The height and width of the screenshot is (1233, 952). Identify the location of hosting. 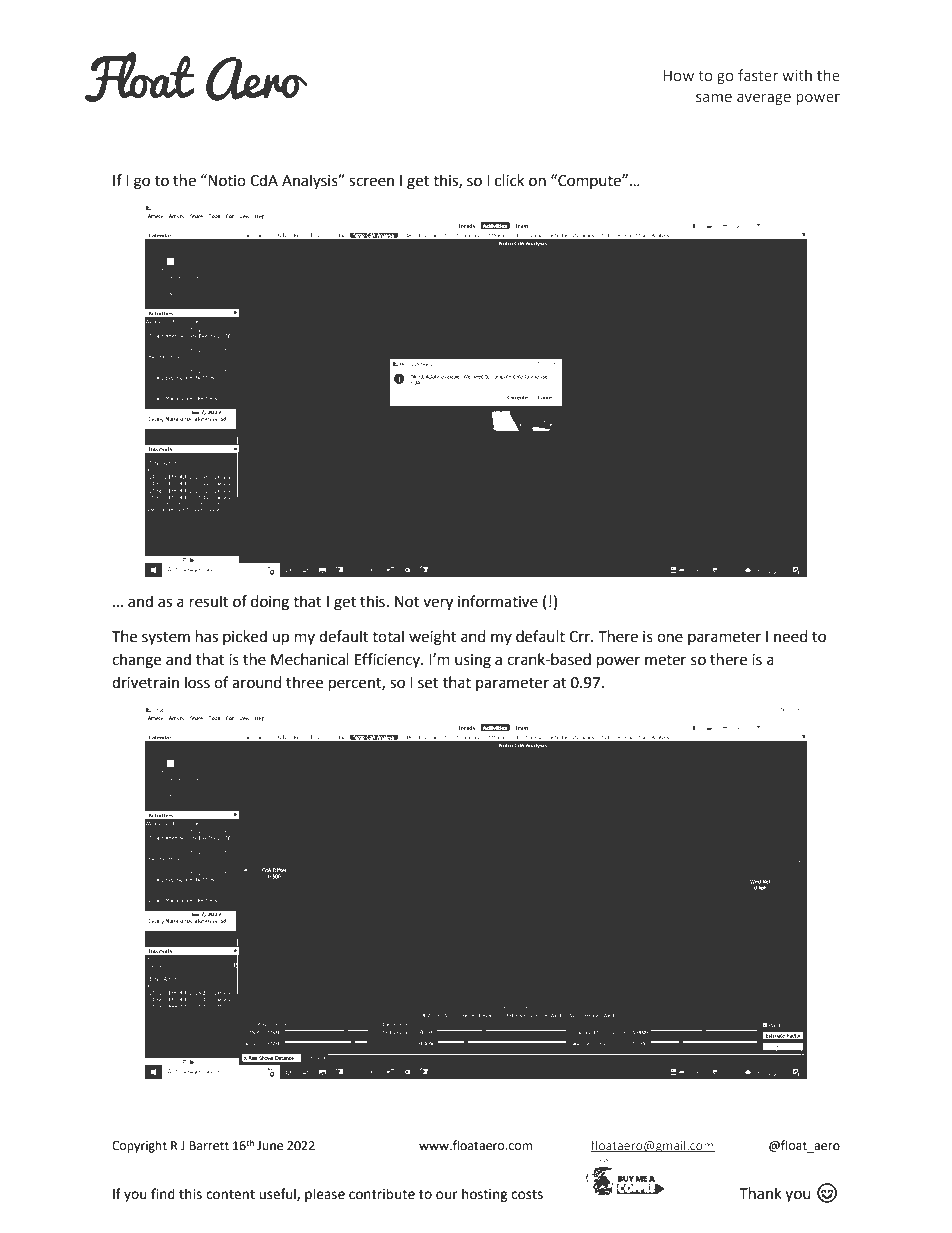
(485, 1195).
